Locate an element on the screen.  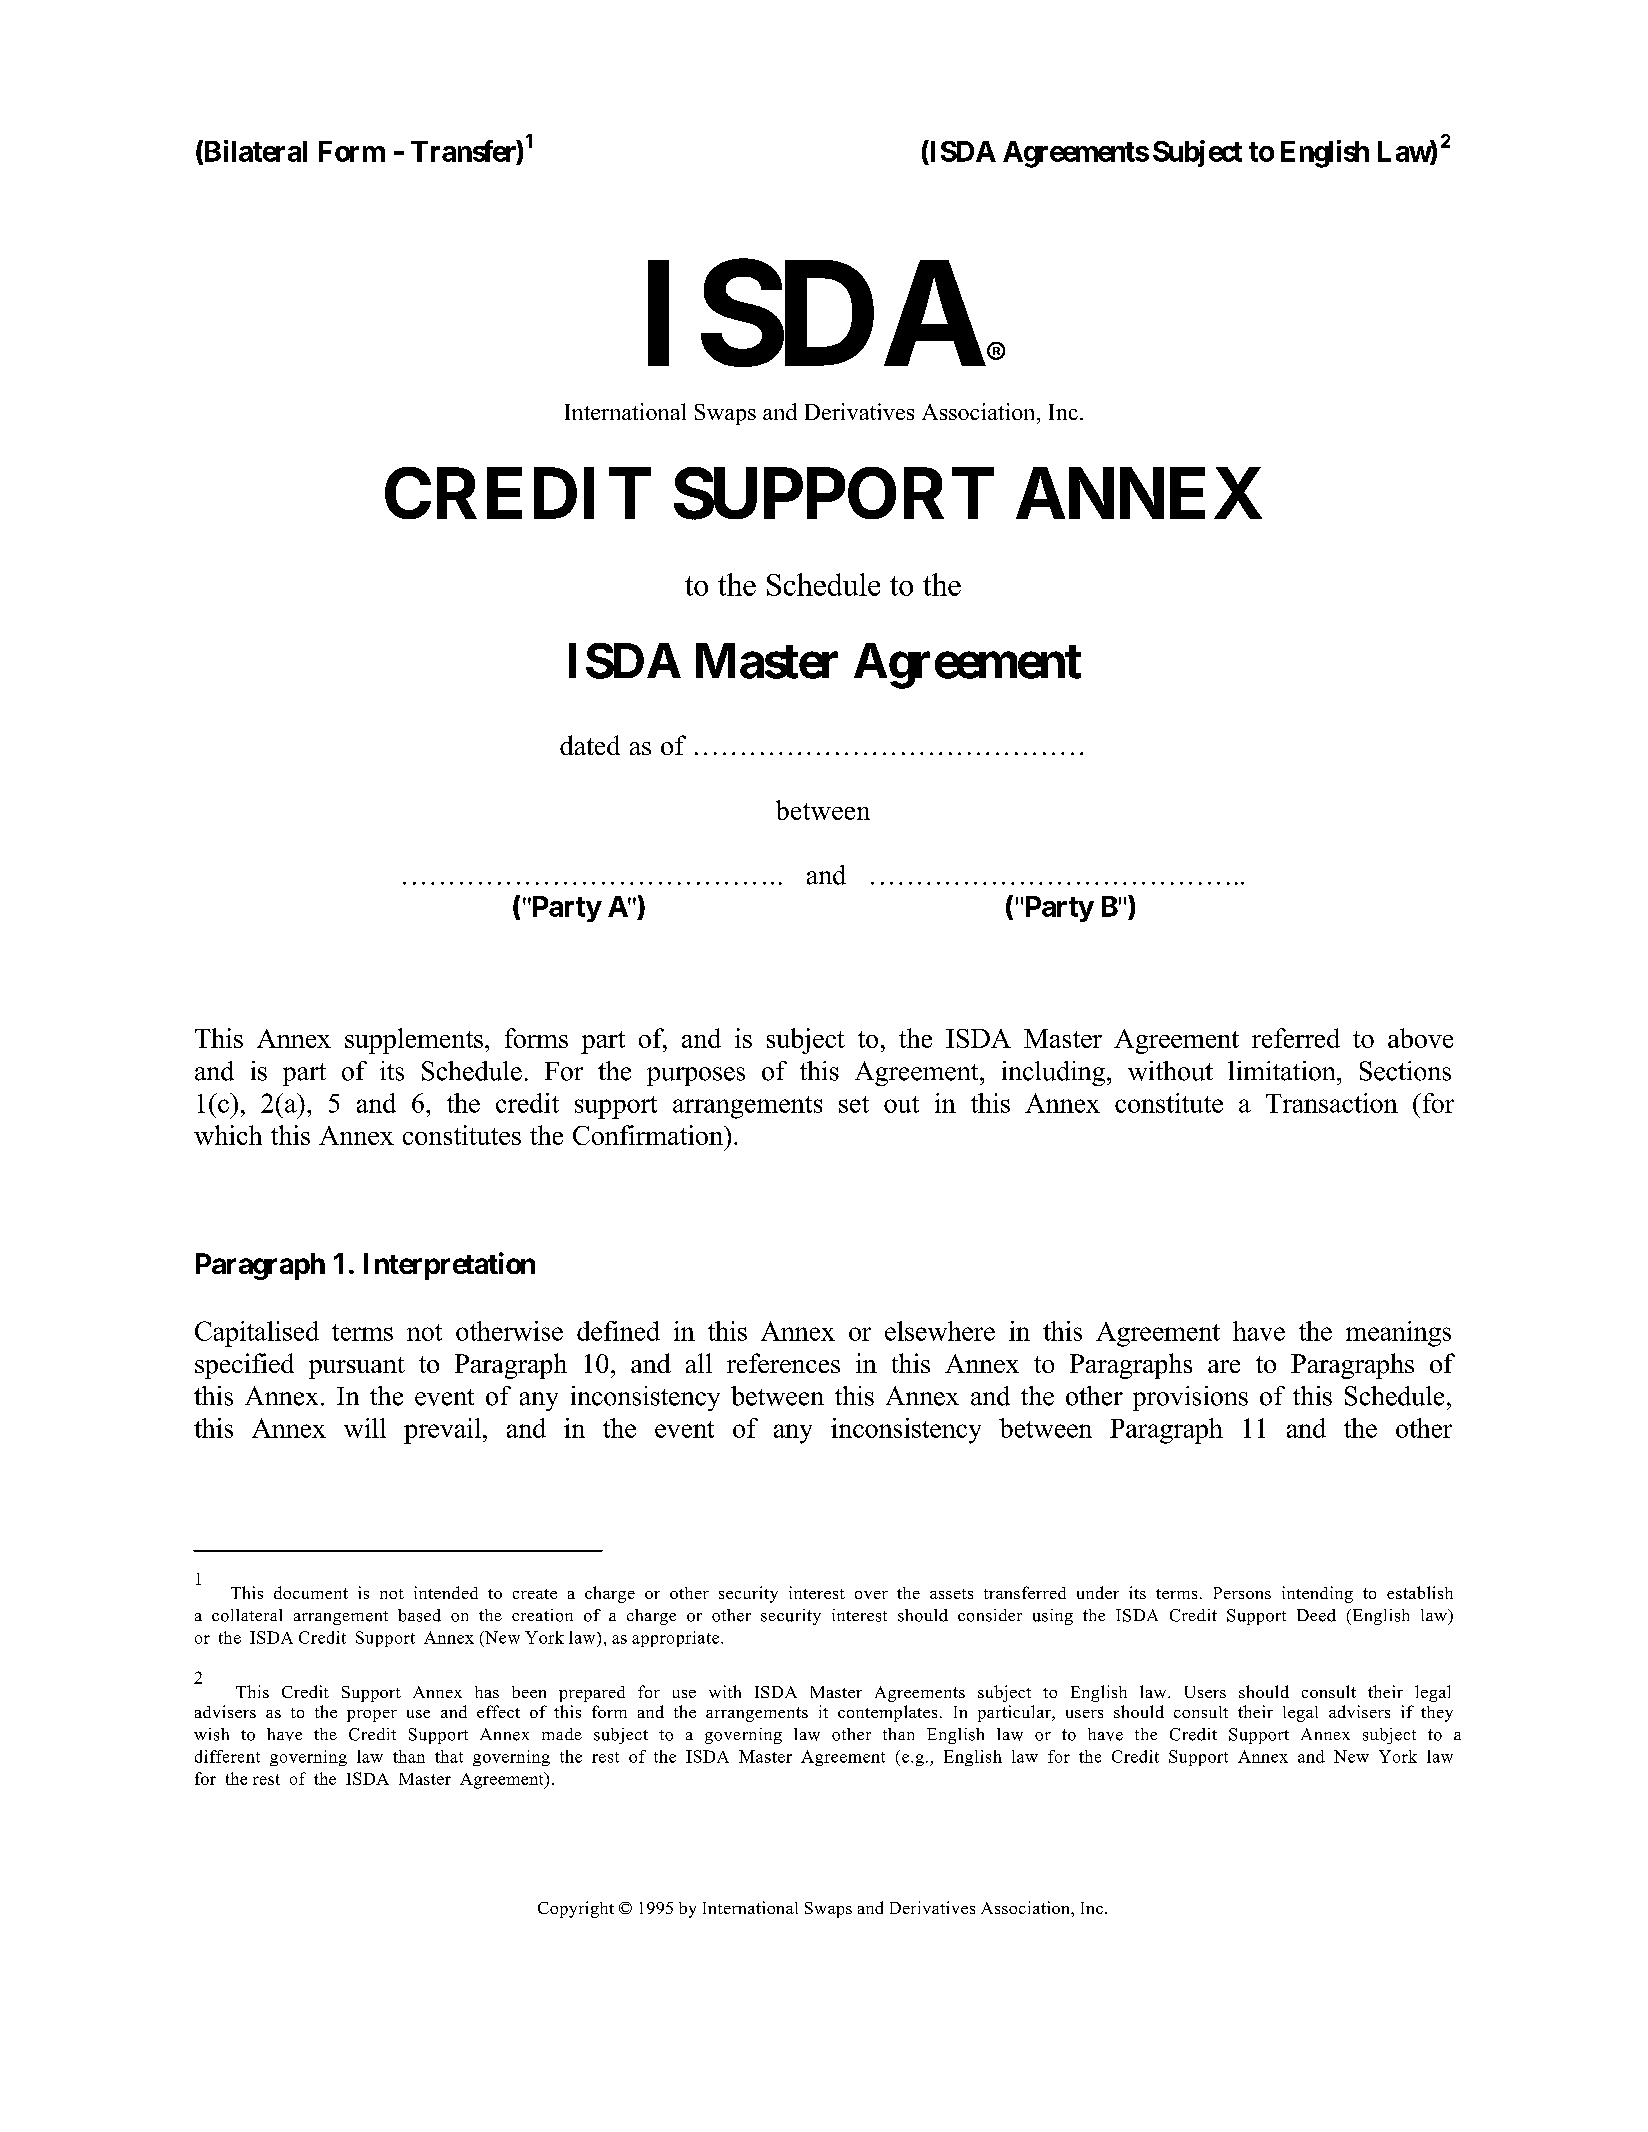
they is located at coordinates (1437, 1714).
